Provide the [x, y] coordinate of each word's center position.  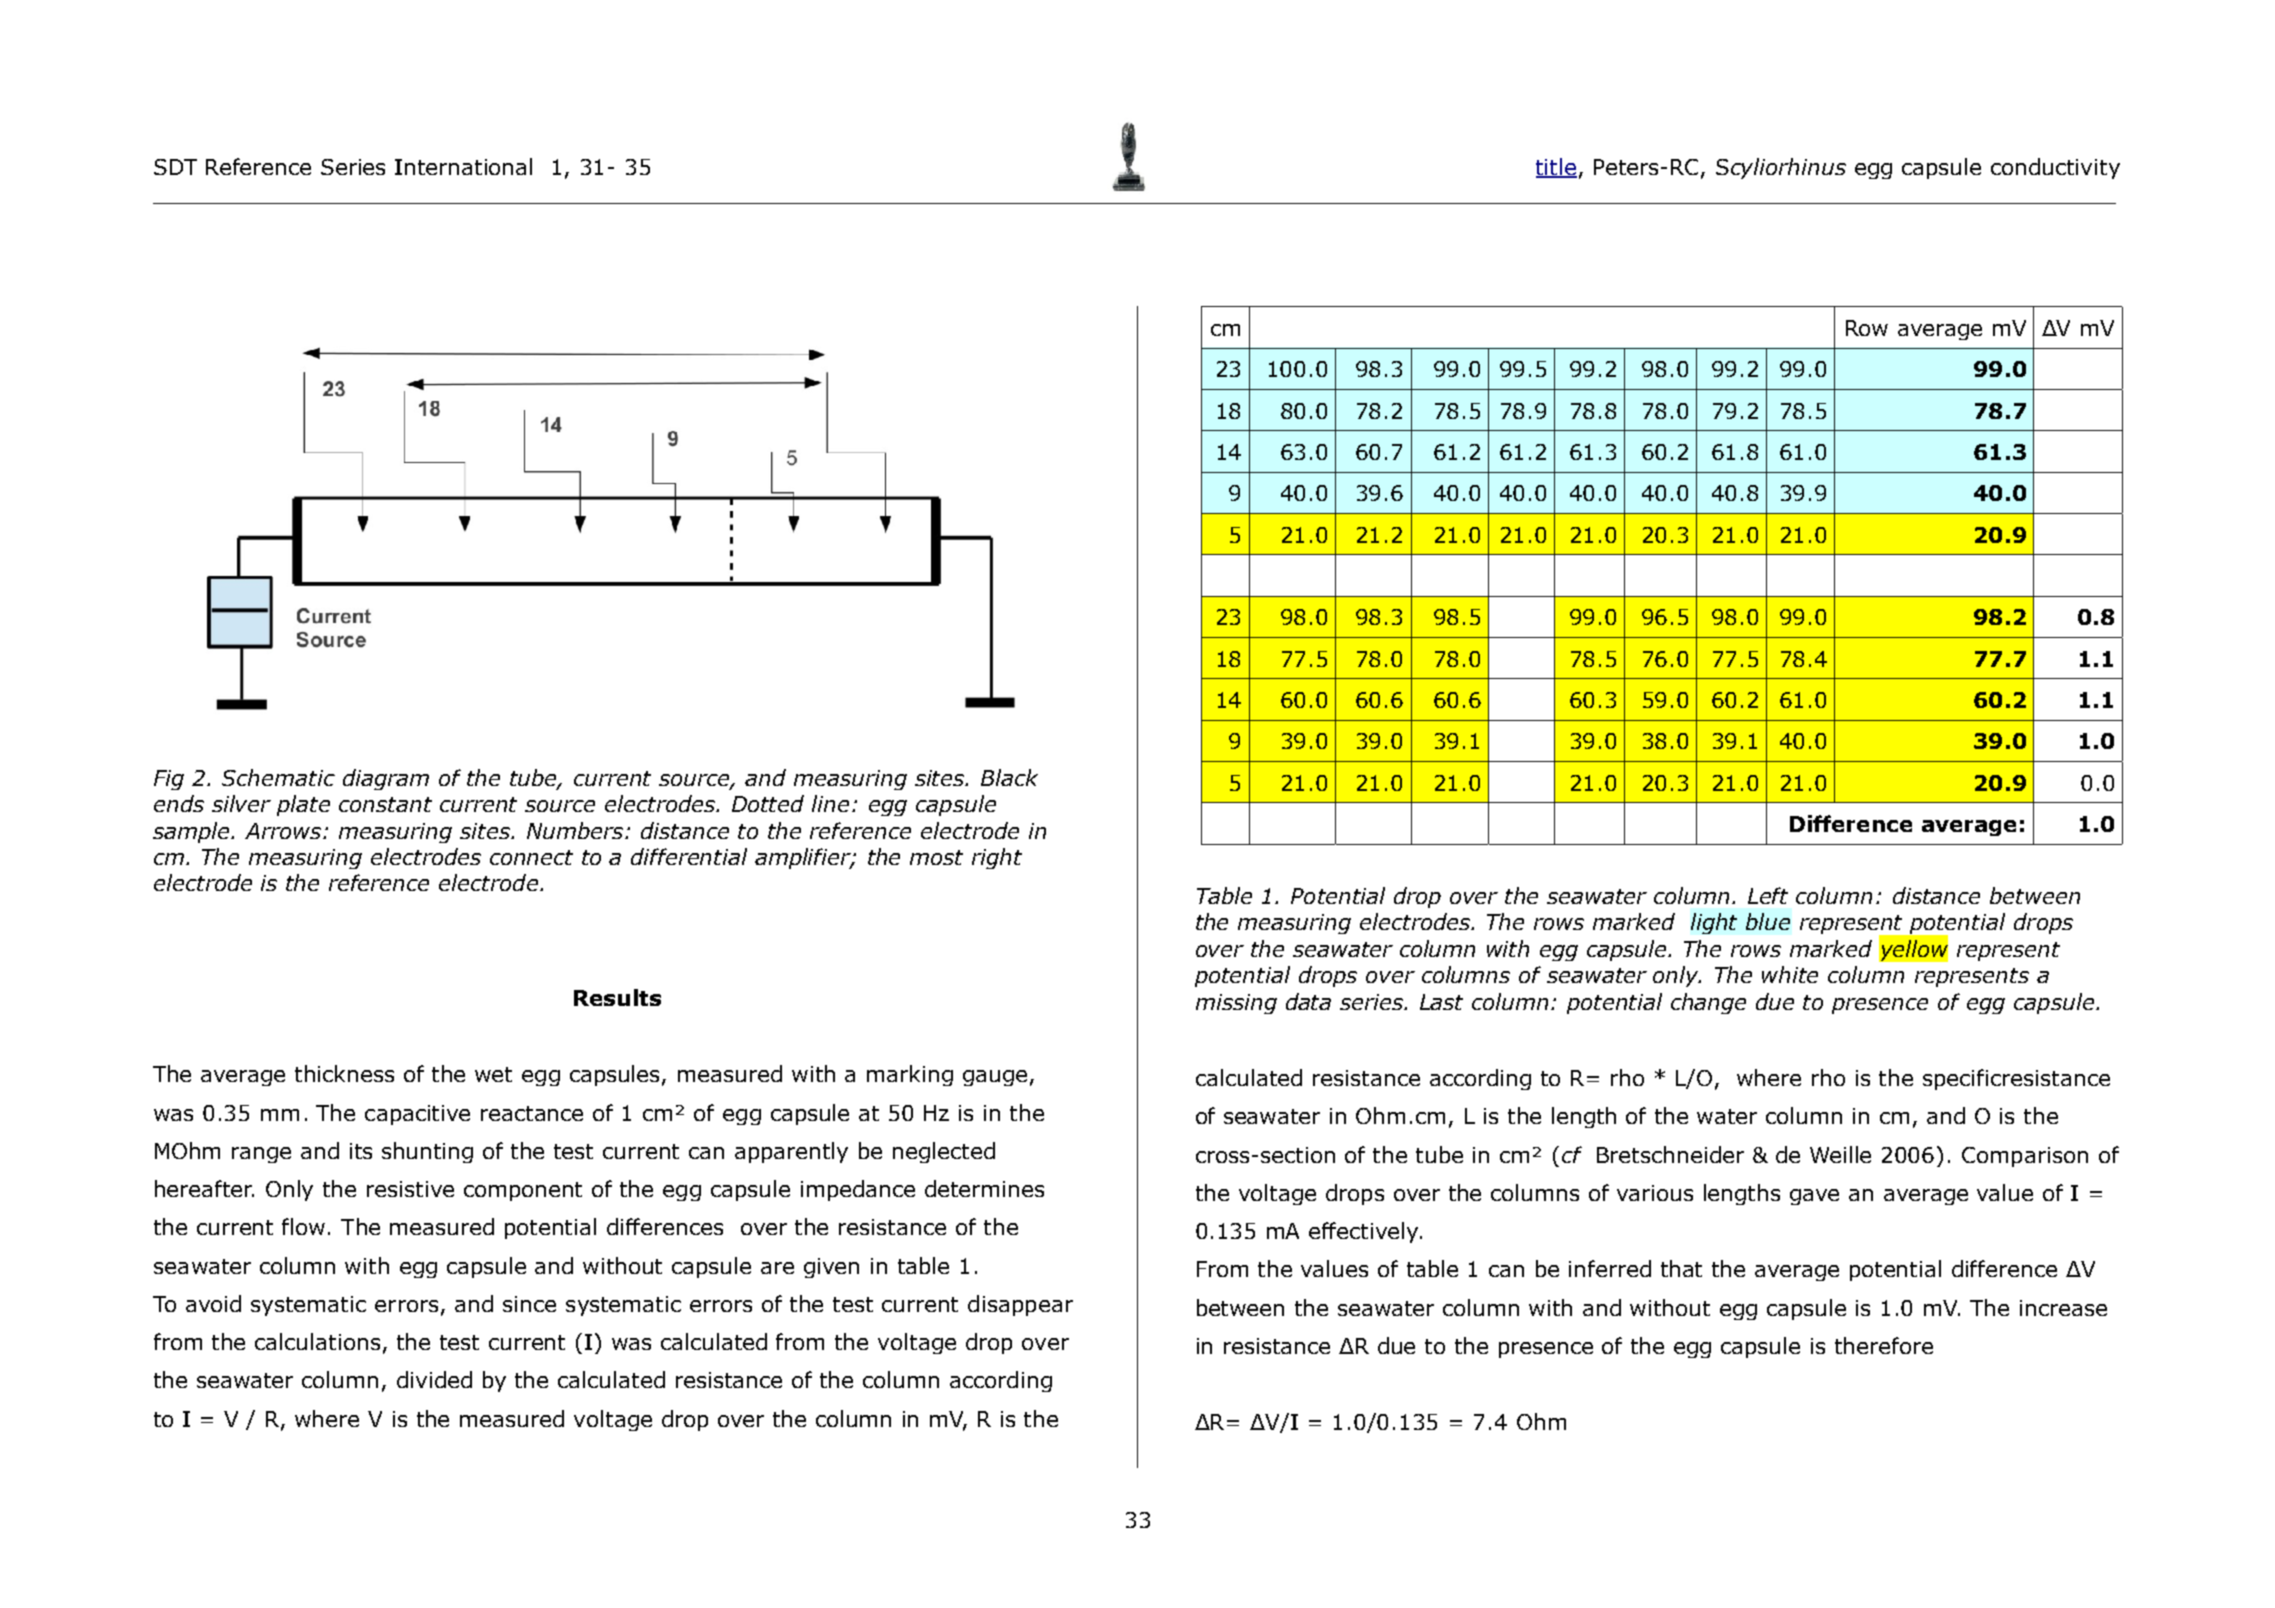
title [1556, 168]
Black [1009, 777]
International [463, 166]
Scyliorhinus [1781, 168]
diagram [386, 779]
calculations [317, 1341]
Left [1768, 895]
